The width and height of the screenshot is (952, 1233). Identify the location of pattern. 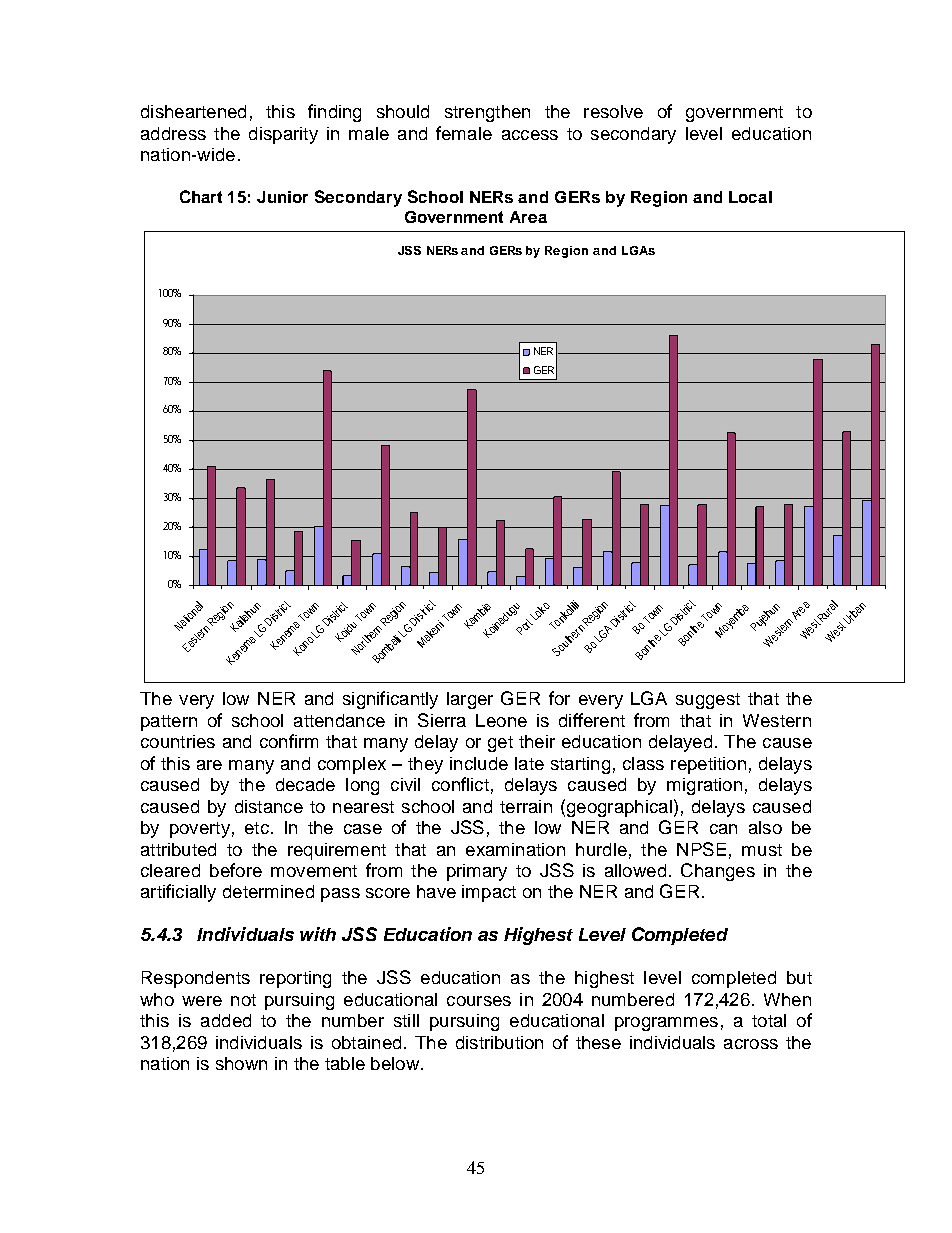
(169, 723).
